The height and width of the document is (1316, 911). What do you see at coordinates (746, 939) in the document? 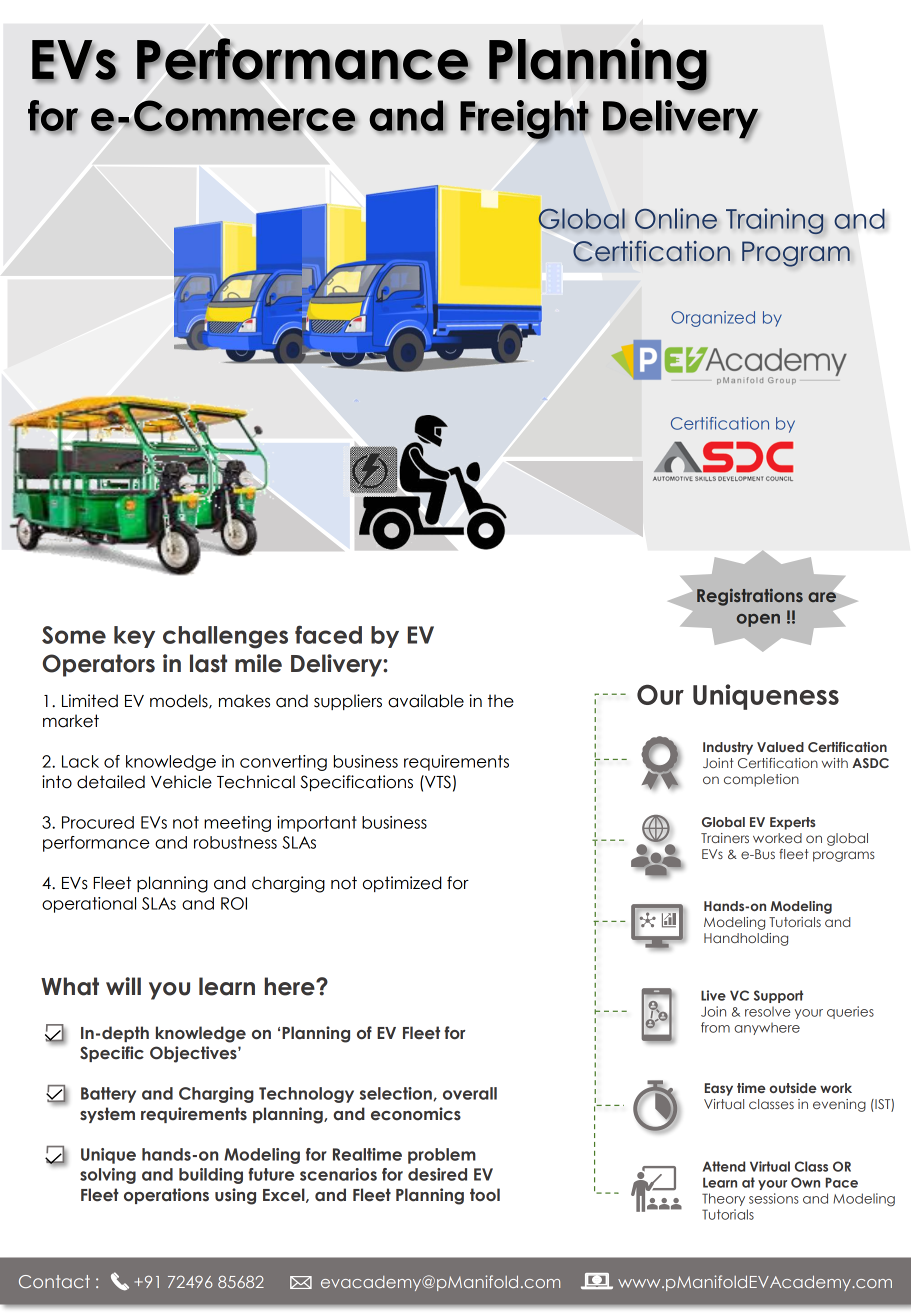
I see `Handholding` at bounding box center [746, 939].
